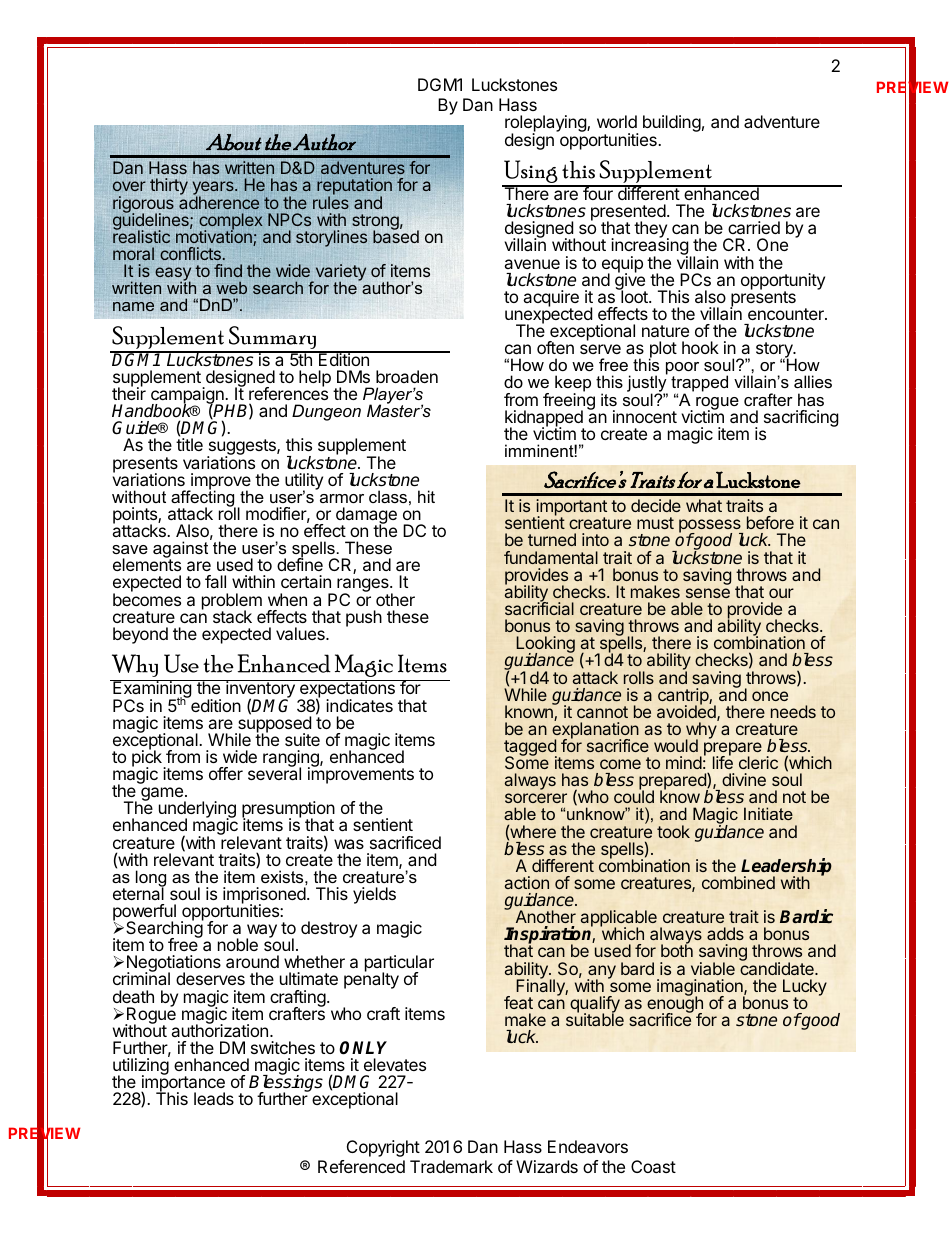 Image resolution: width=952 pixels, height=1233 pixels. I want to click on years, so click(214, 189).
